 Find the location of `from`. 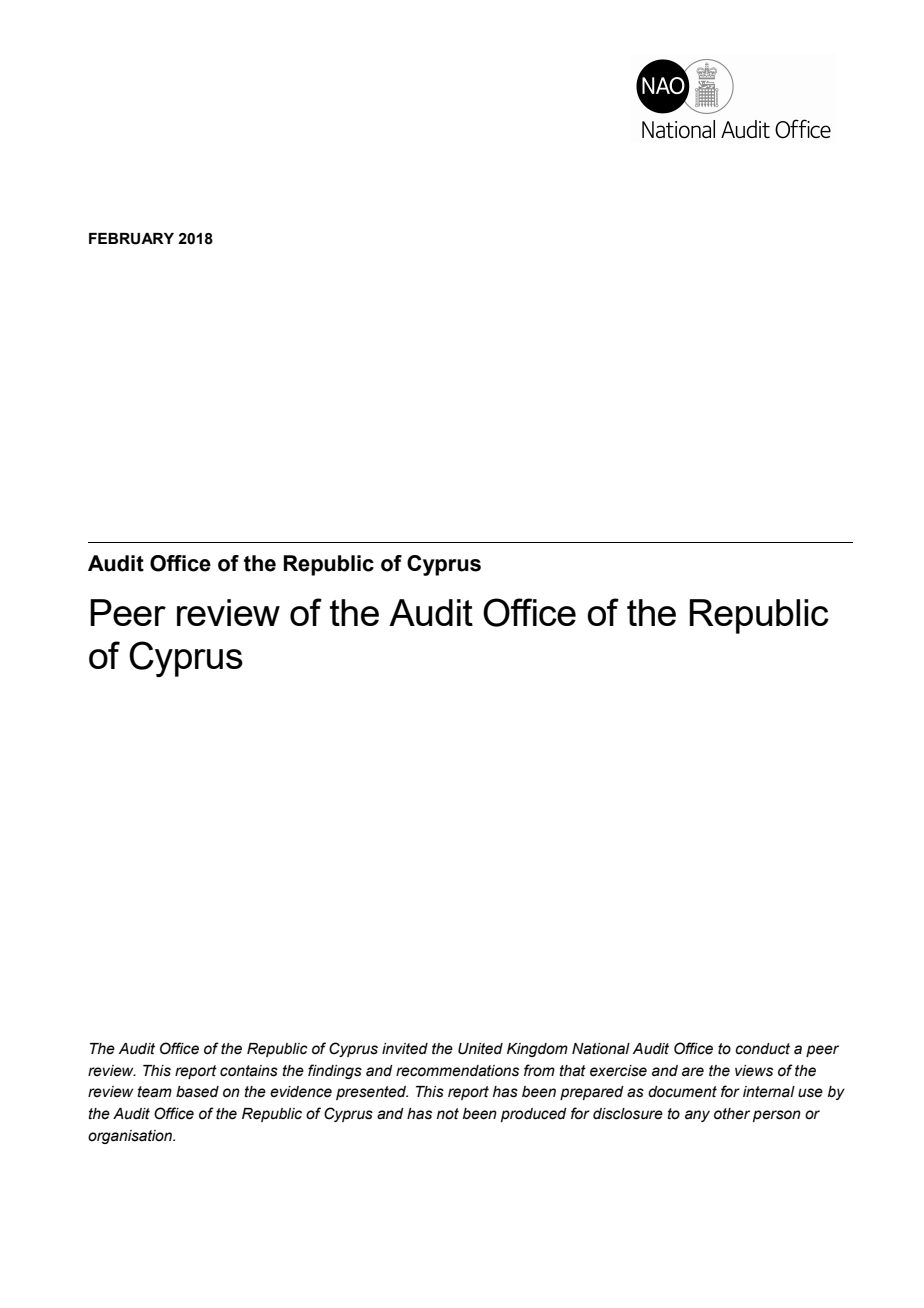

from is located at coordinates (539, 1070).
